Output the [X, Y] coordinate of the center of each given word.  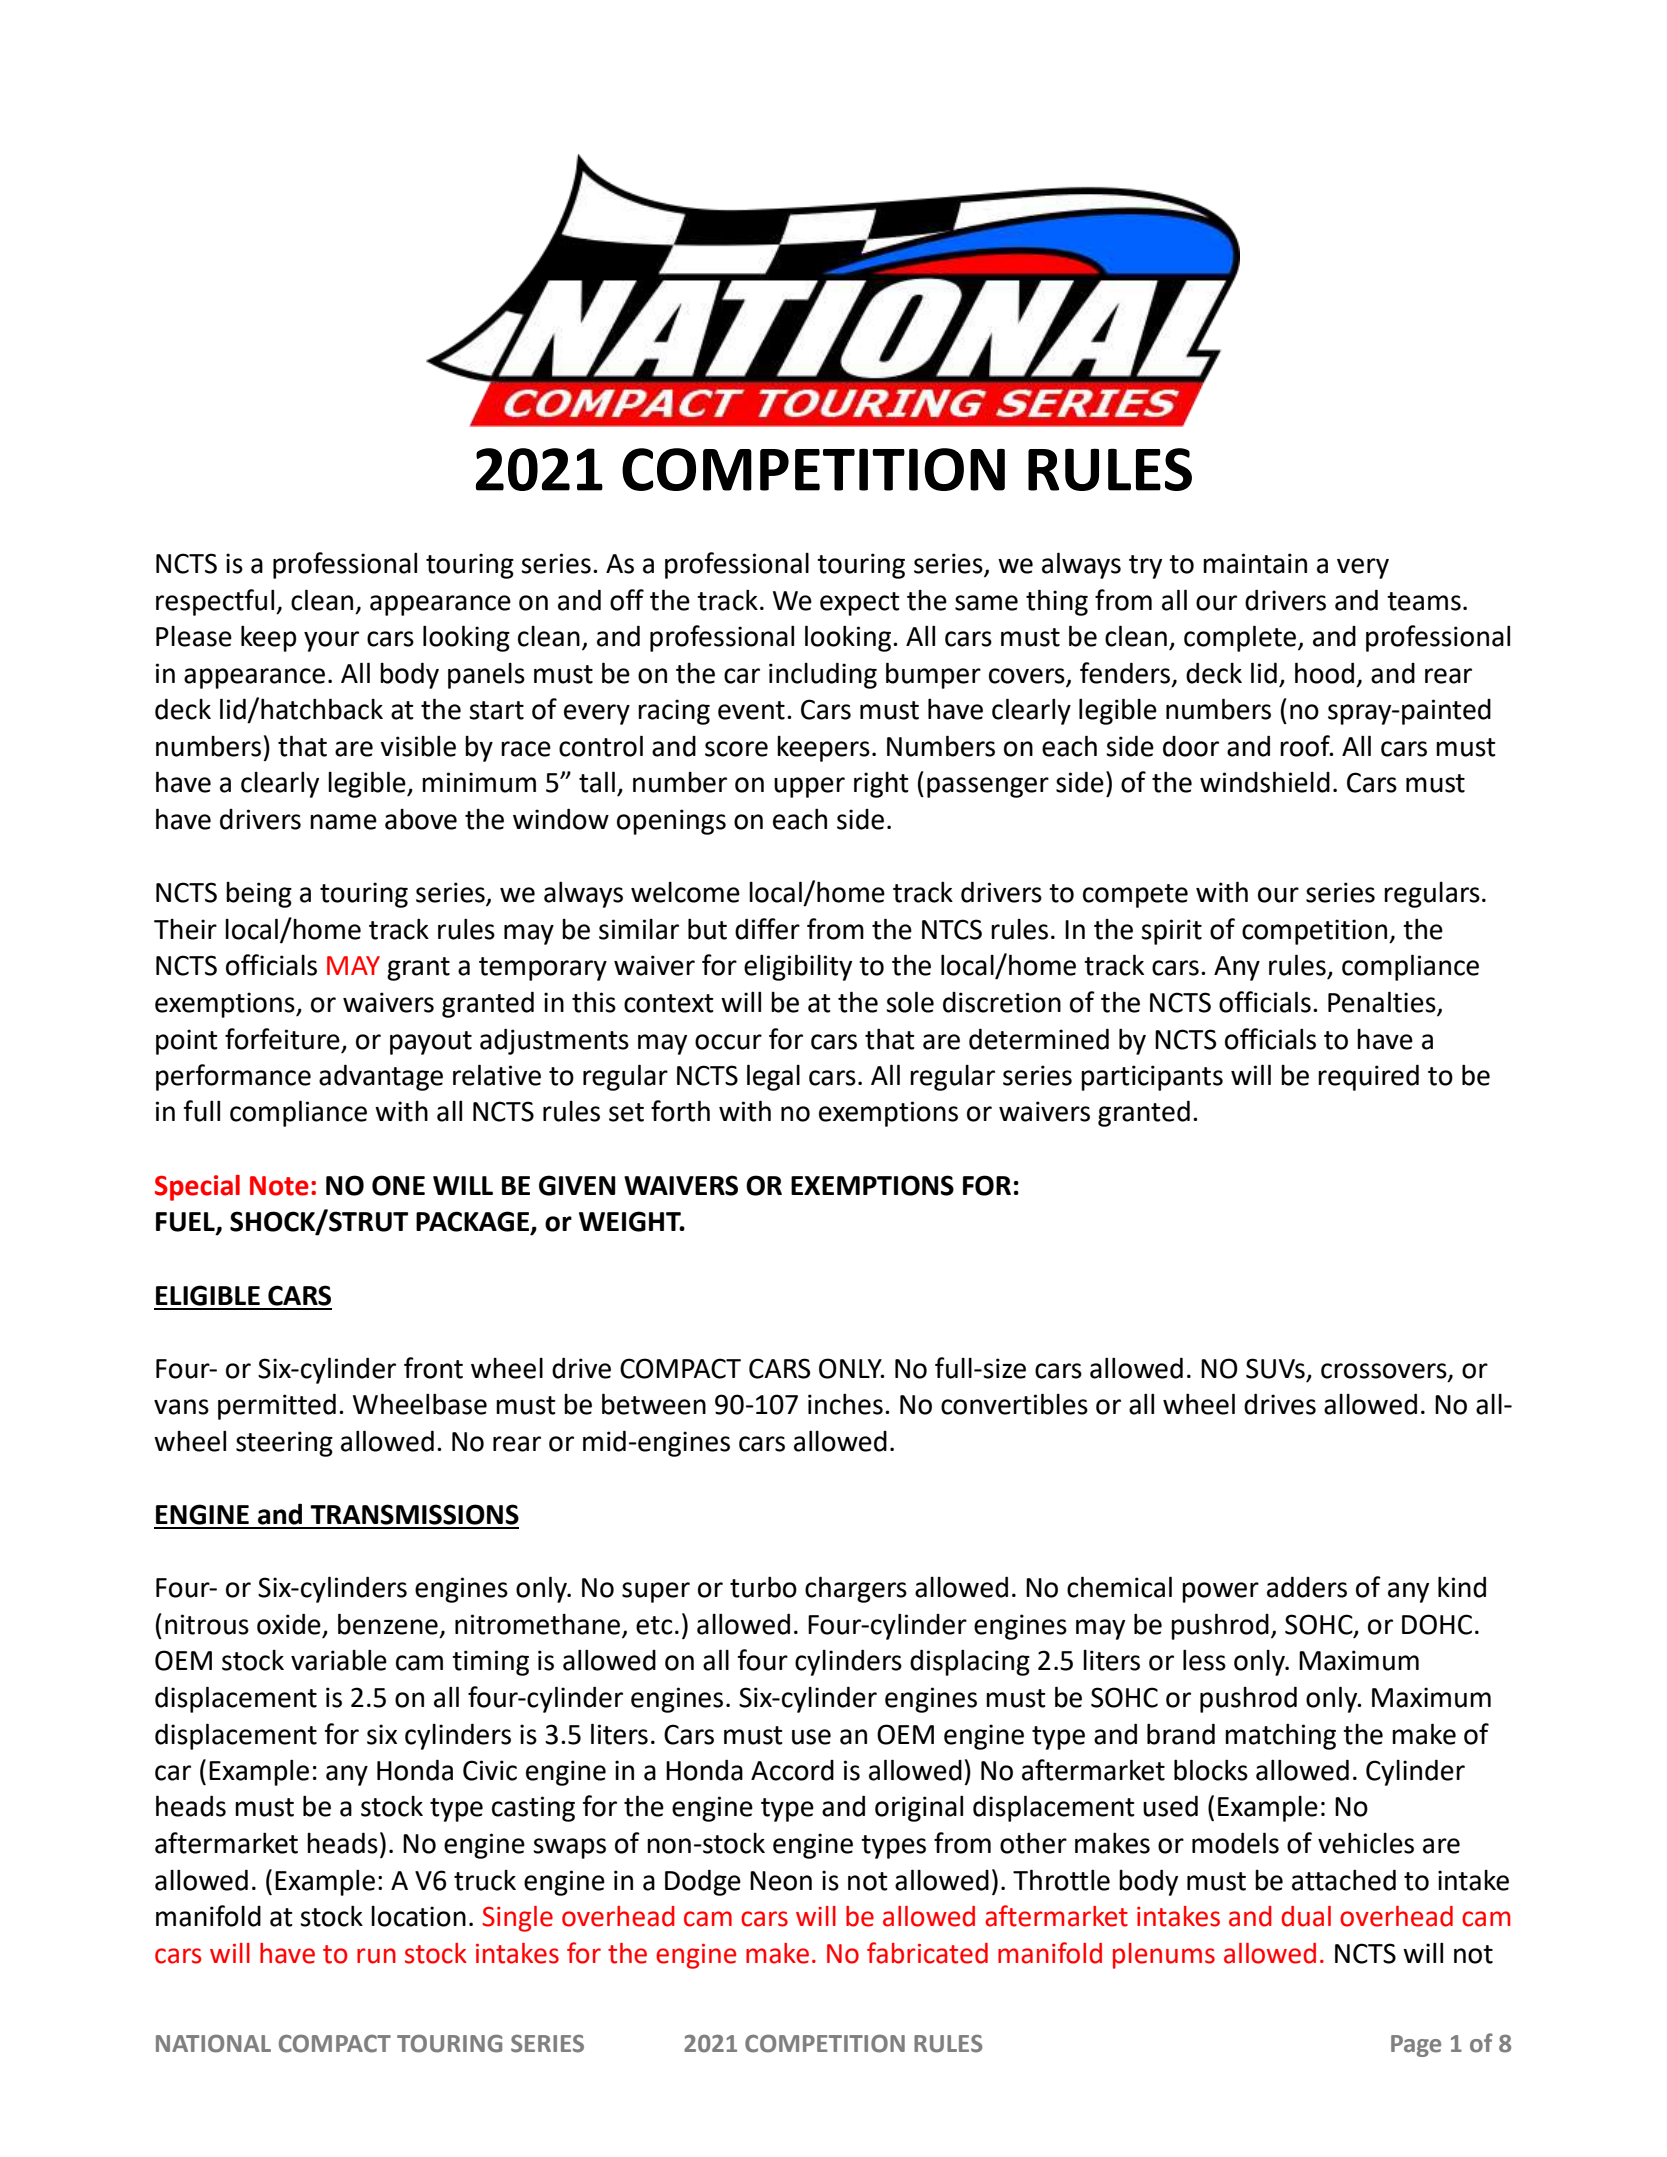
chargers [856, 1589]
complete [1241, 638]
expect [860, 604]
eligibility [798, 967]
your [331, 641]
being [259, 895]
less [1204, 1660]
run [376, 1956]
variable [339, 1660]
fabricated [927, 1953]
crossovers [1385, 1371]
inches [845, 1404]
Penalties [1383, 1003]
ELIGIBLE [208, 1295]
